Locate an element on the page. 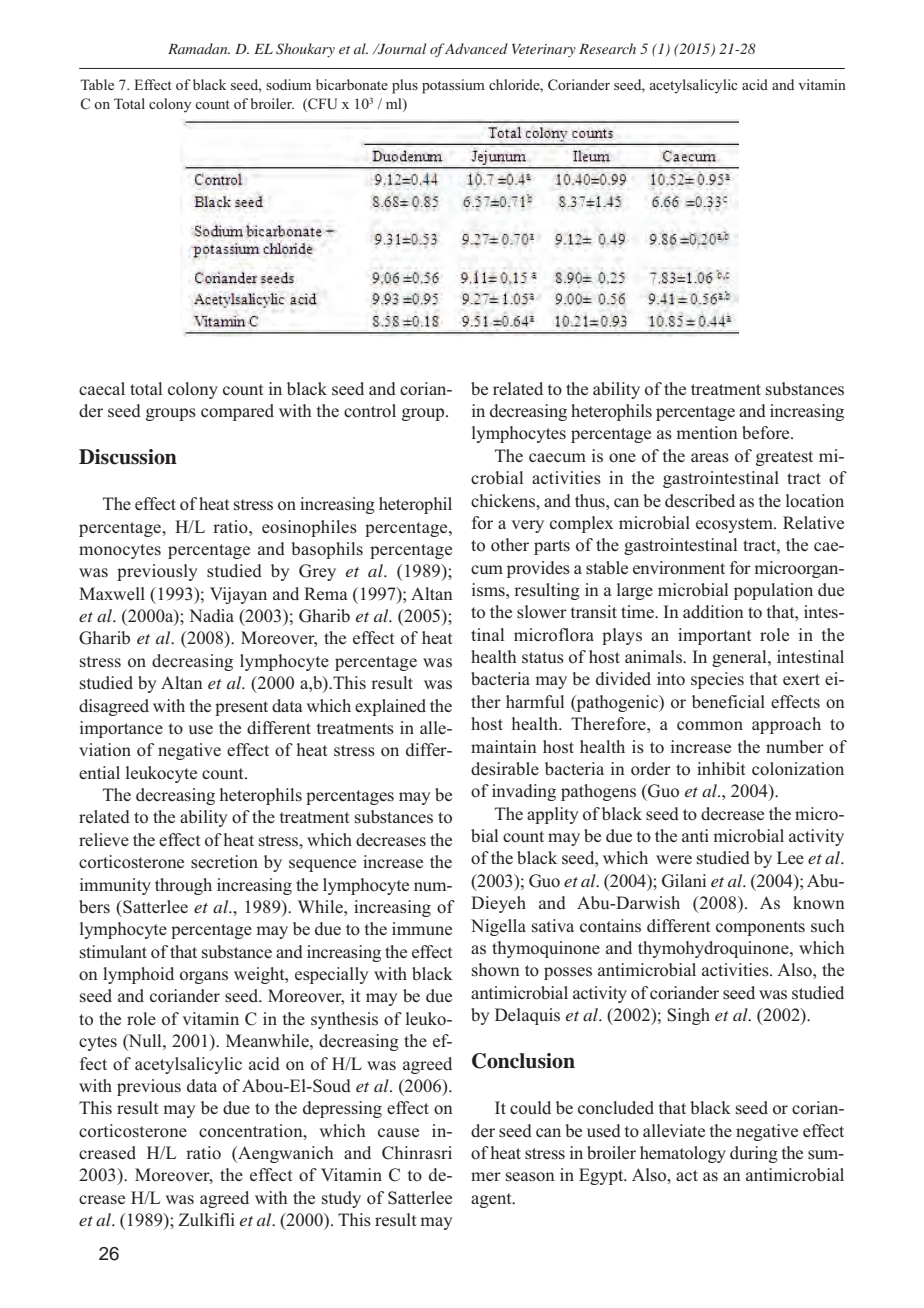 This page has height=1308, width=924. important is located at coordinates (714, 636).
